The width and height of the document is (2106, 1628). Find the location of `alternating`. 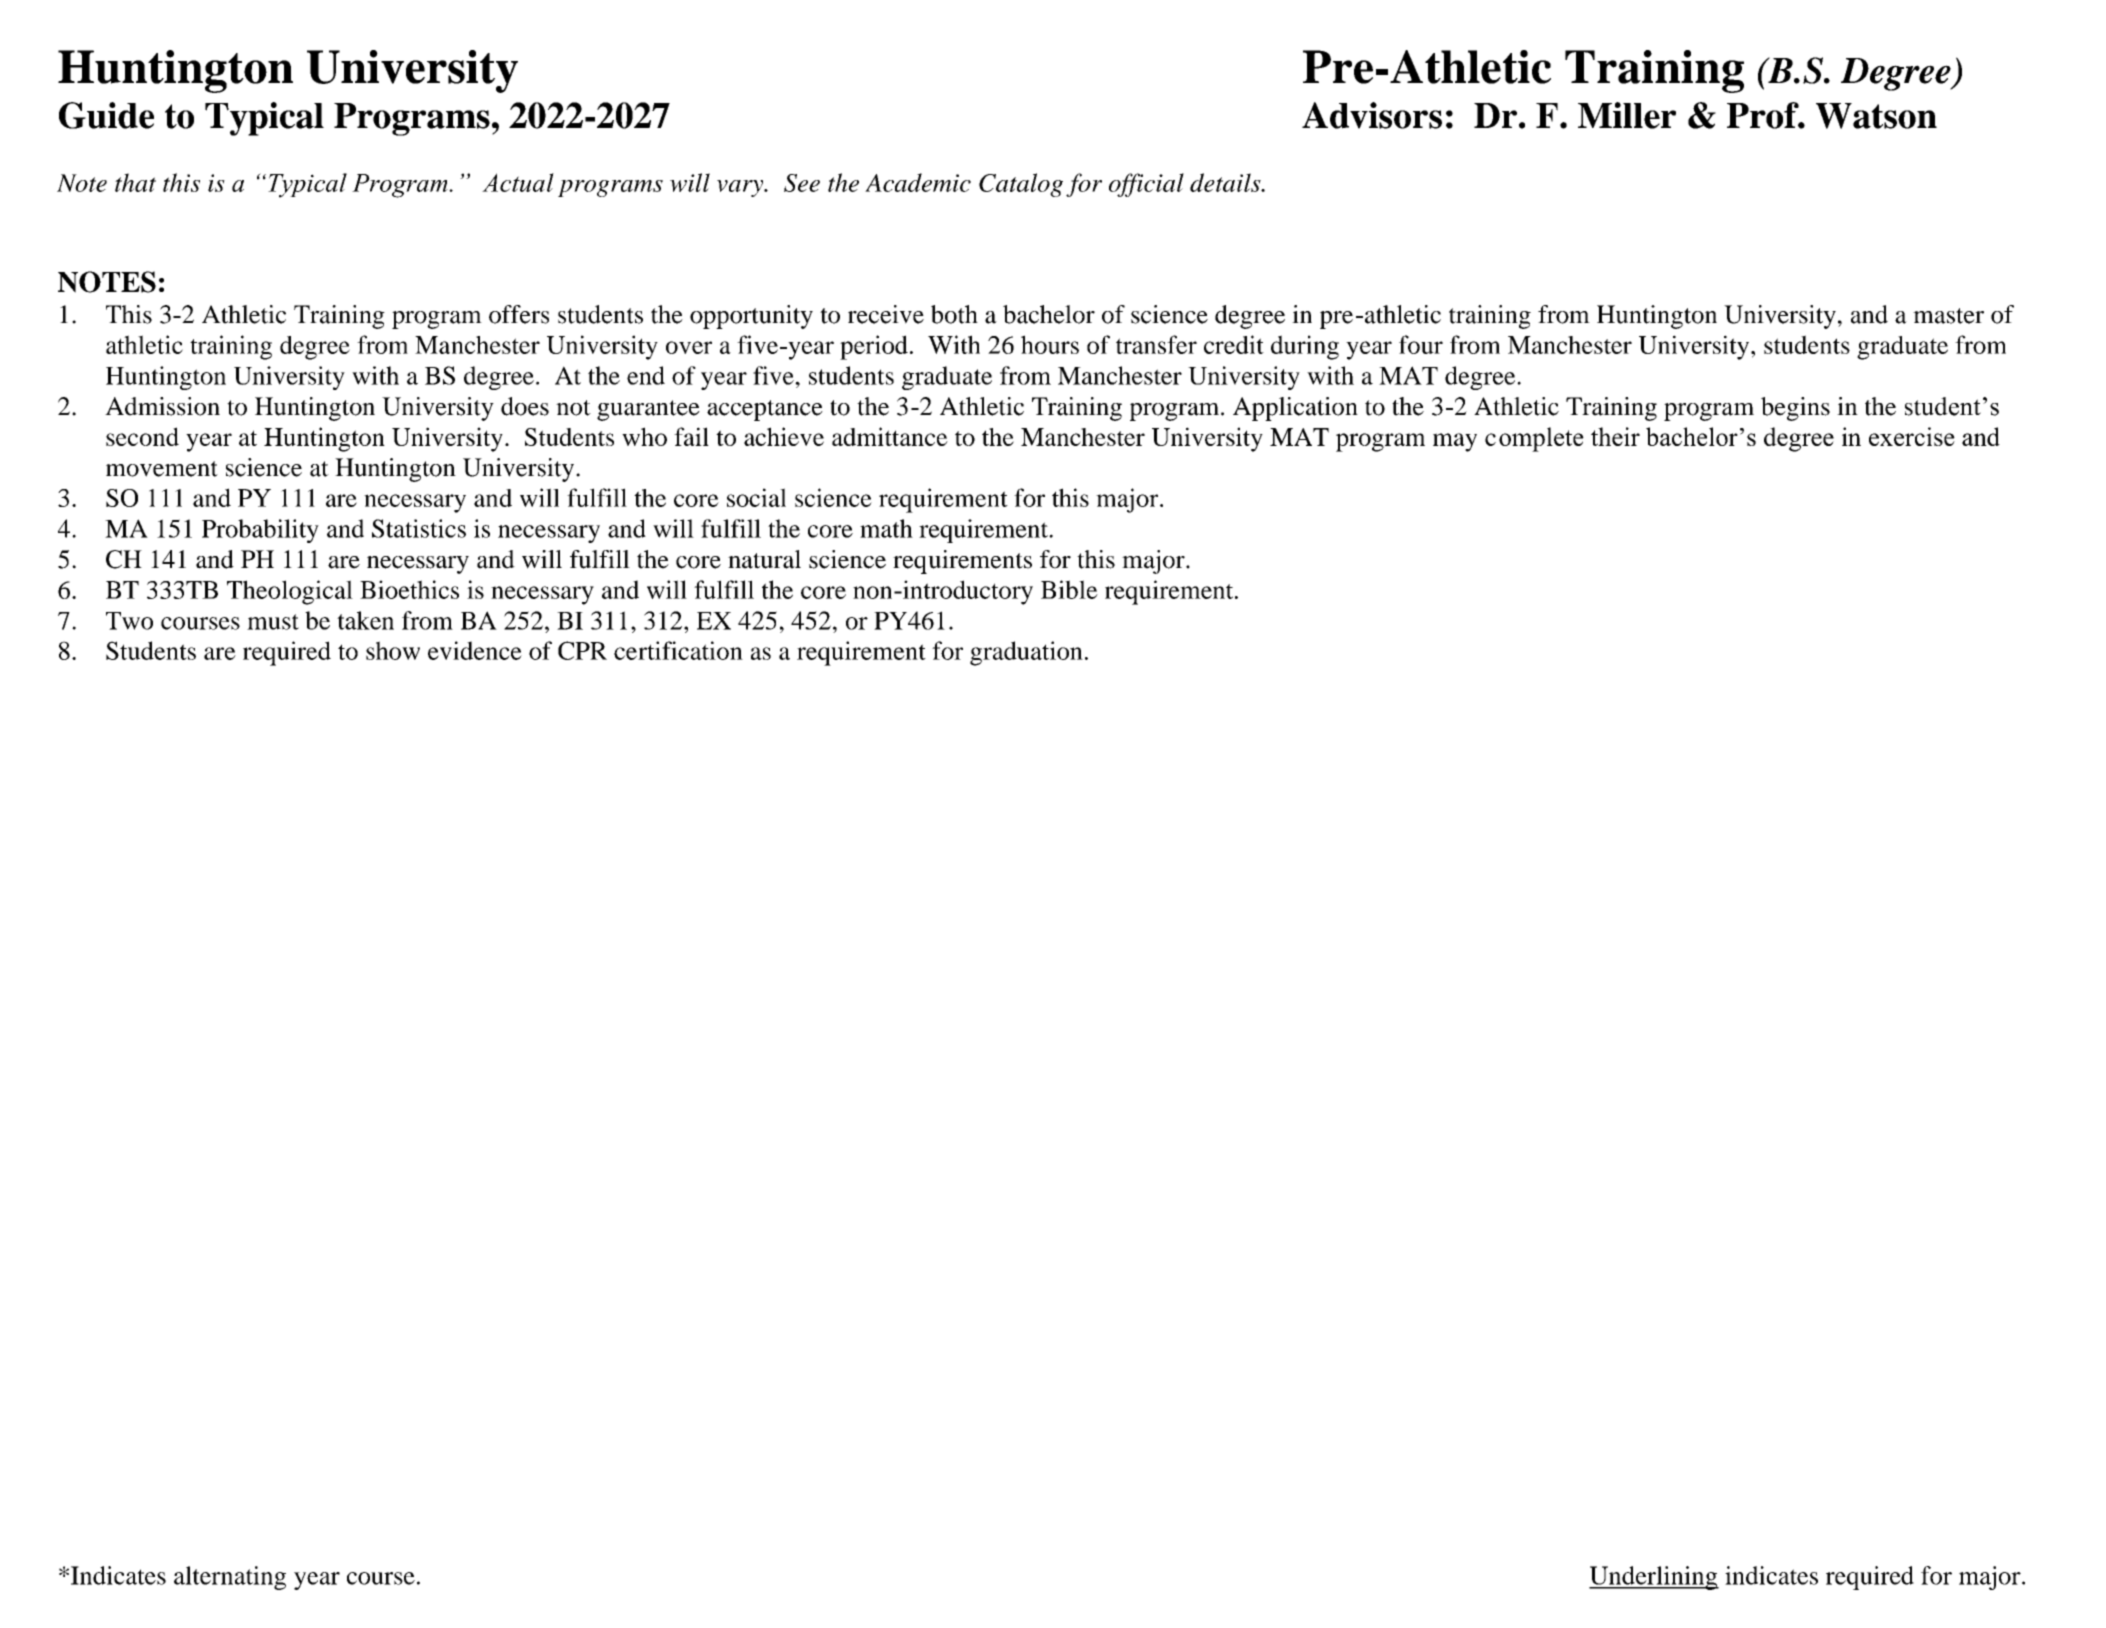

alternating is located at coordinates (230, 1578).
